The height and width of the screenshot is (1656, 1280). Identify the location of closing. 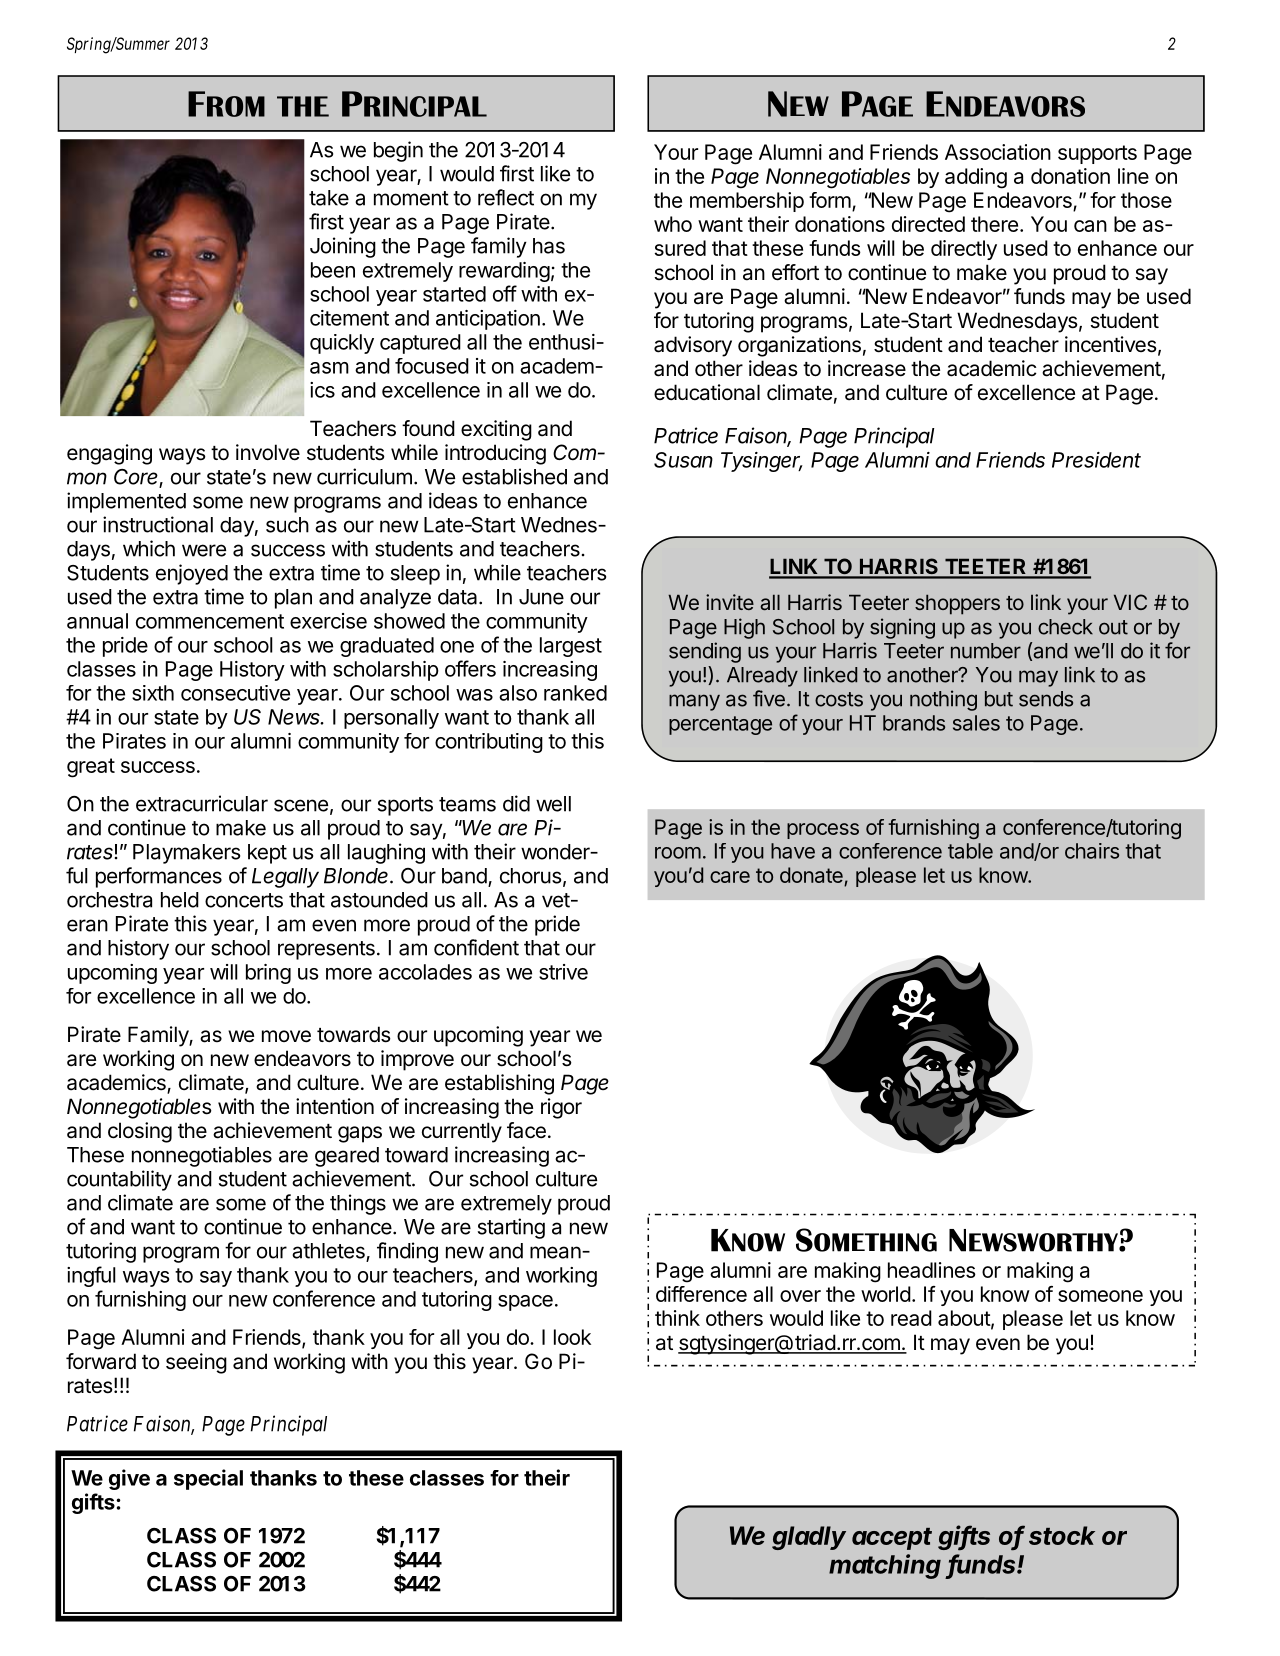
(140, 1132).
